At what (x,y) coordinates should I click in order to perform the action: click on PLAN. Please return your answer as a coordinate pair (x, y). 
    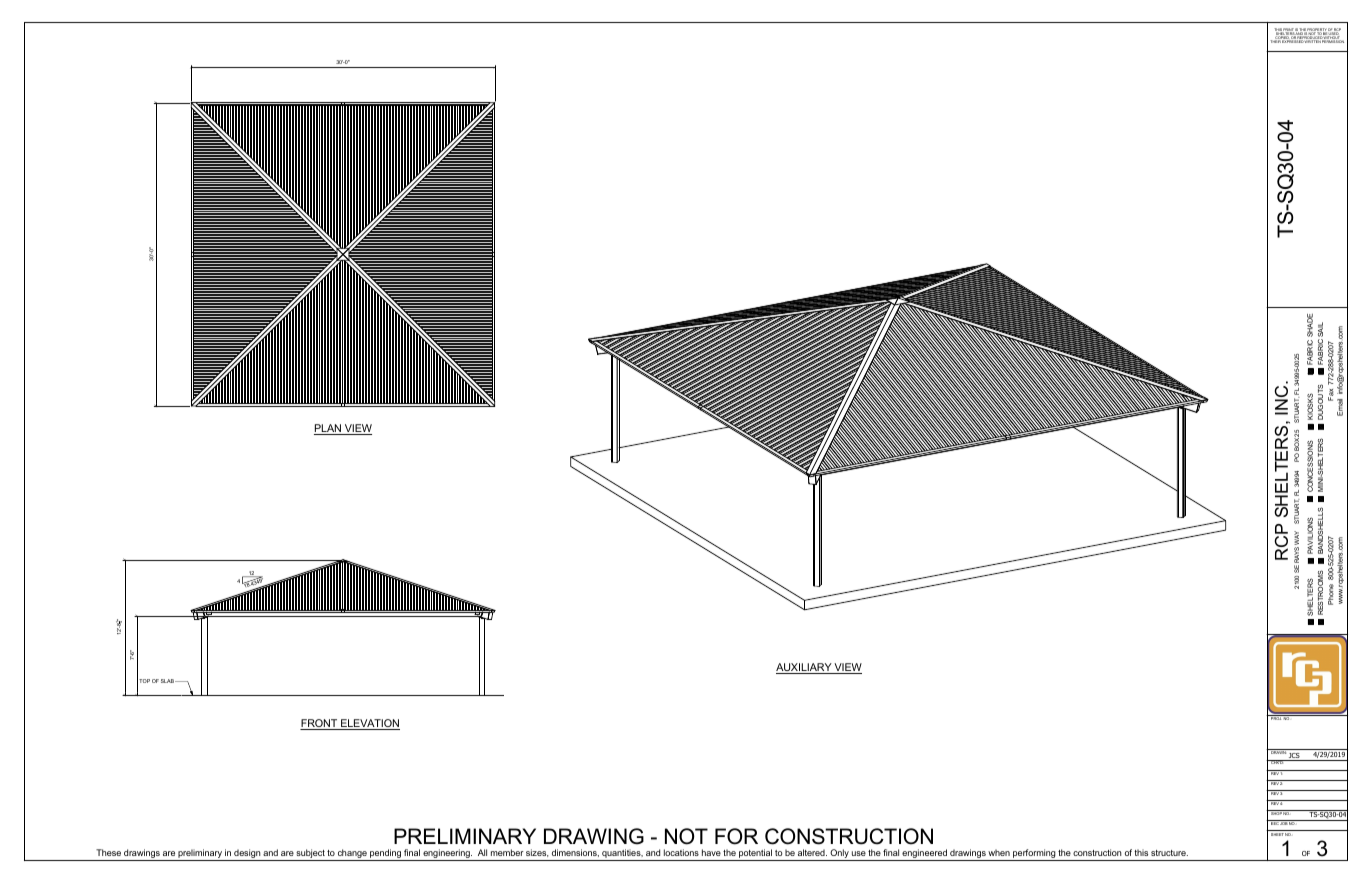
    Looking at the image, I should click on (328, 429).
